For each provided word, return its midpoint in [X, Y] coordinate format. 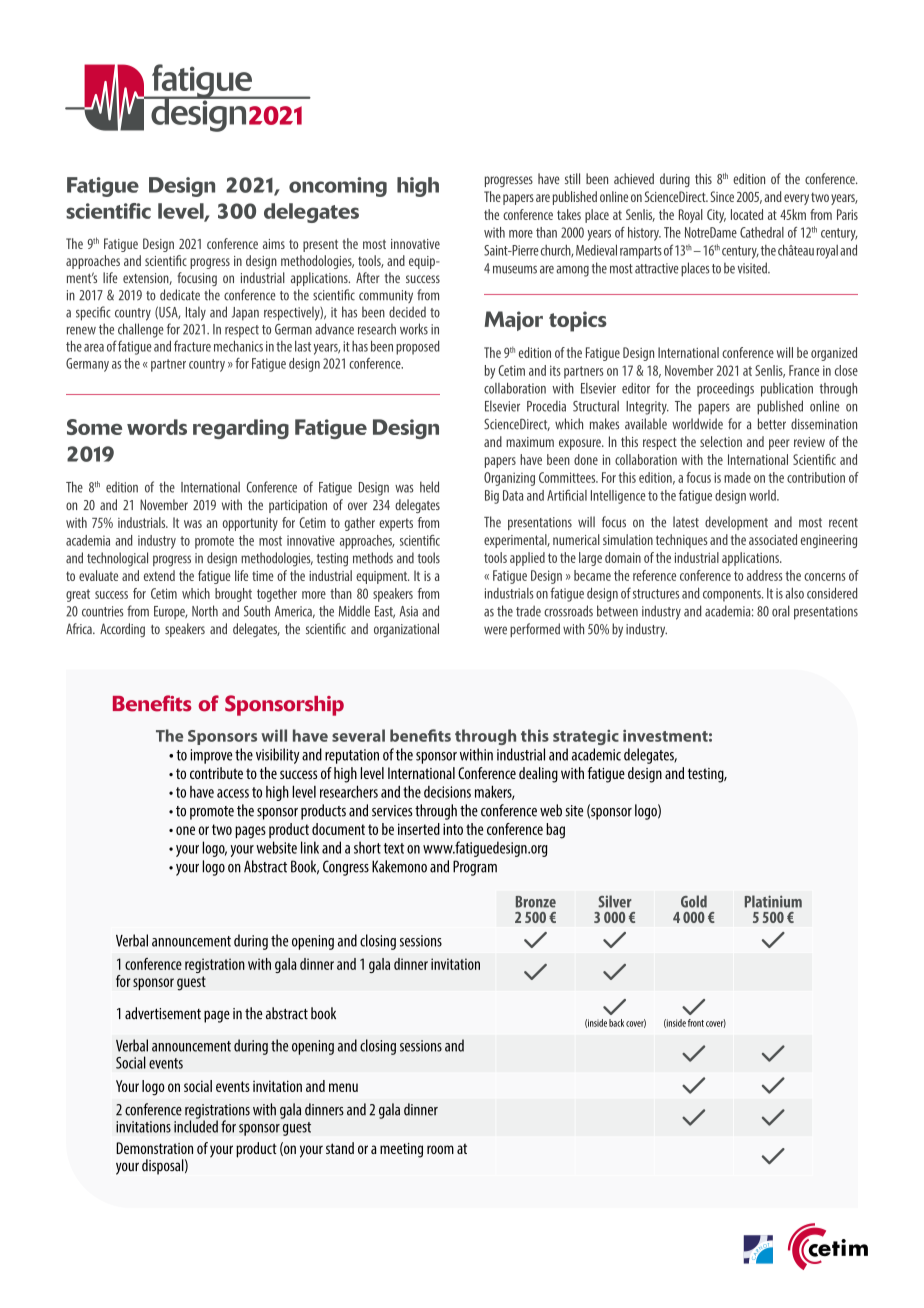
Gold [694, 901]
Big [492, 497]
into [453, 829]
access [233, 793]
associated [773, 539]
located [747, 214]
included [196, 1125]
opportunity [250, 524]
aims [274, 244]
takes [569, 214]
